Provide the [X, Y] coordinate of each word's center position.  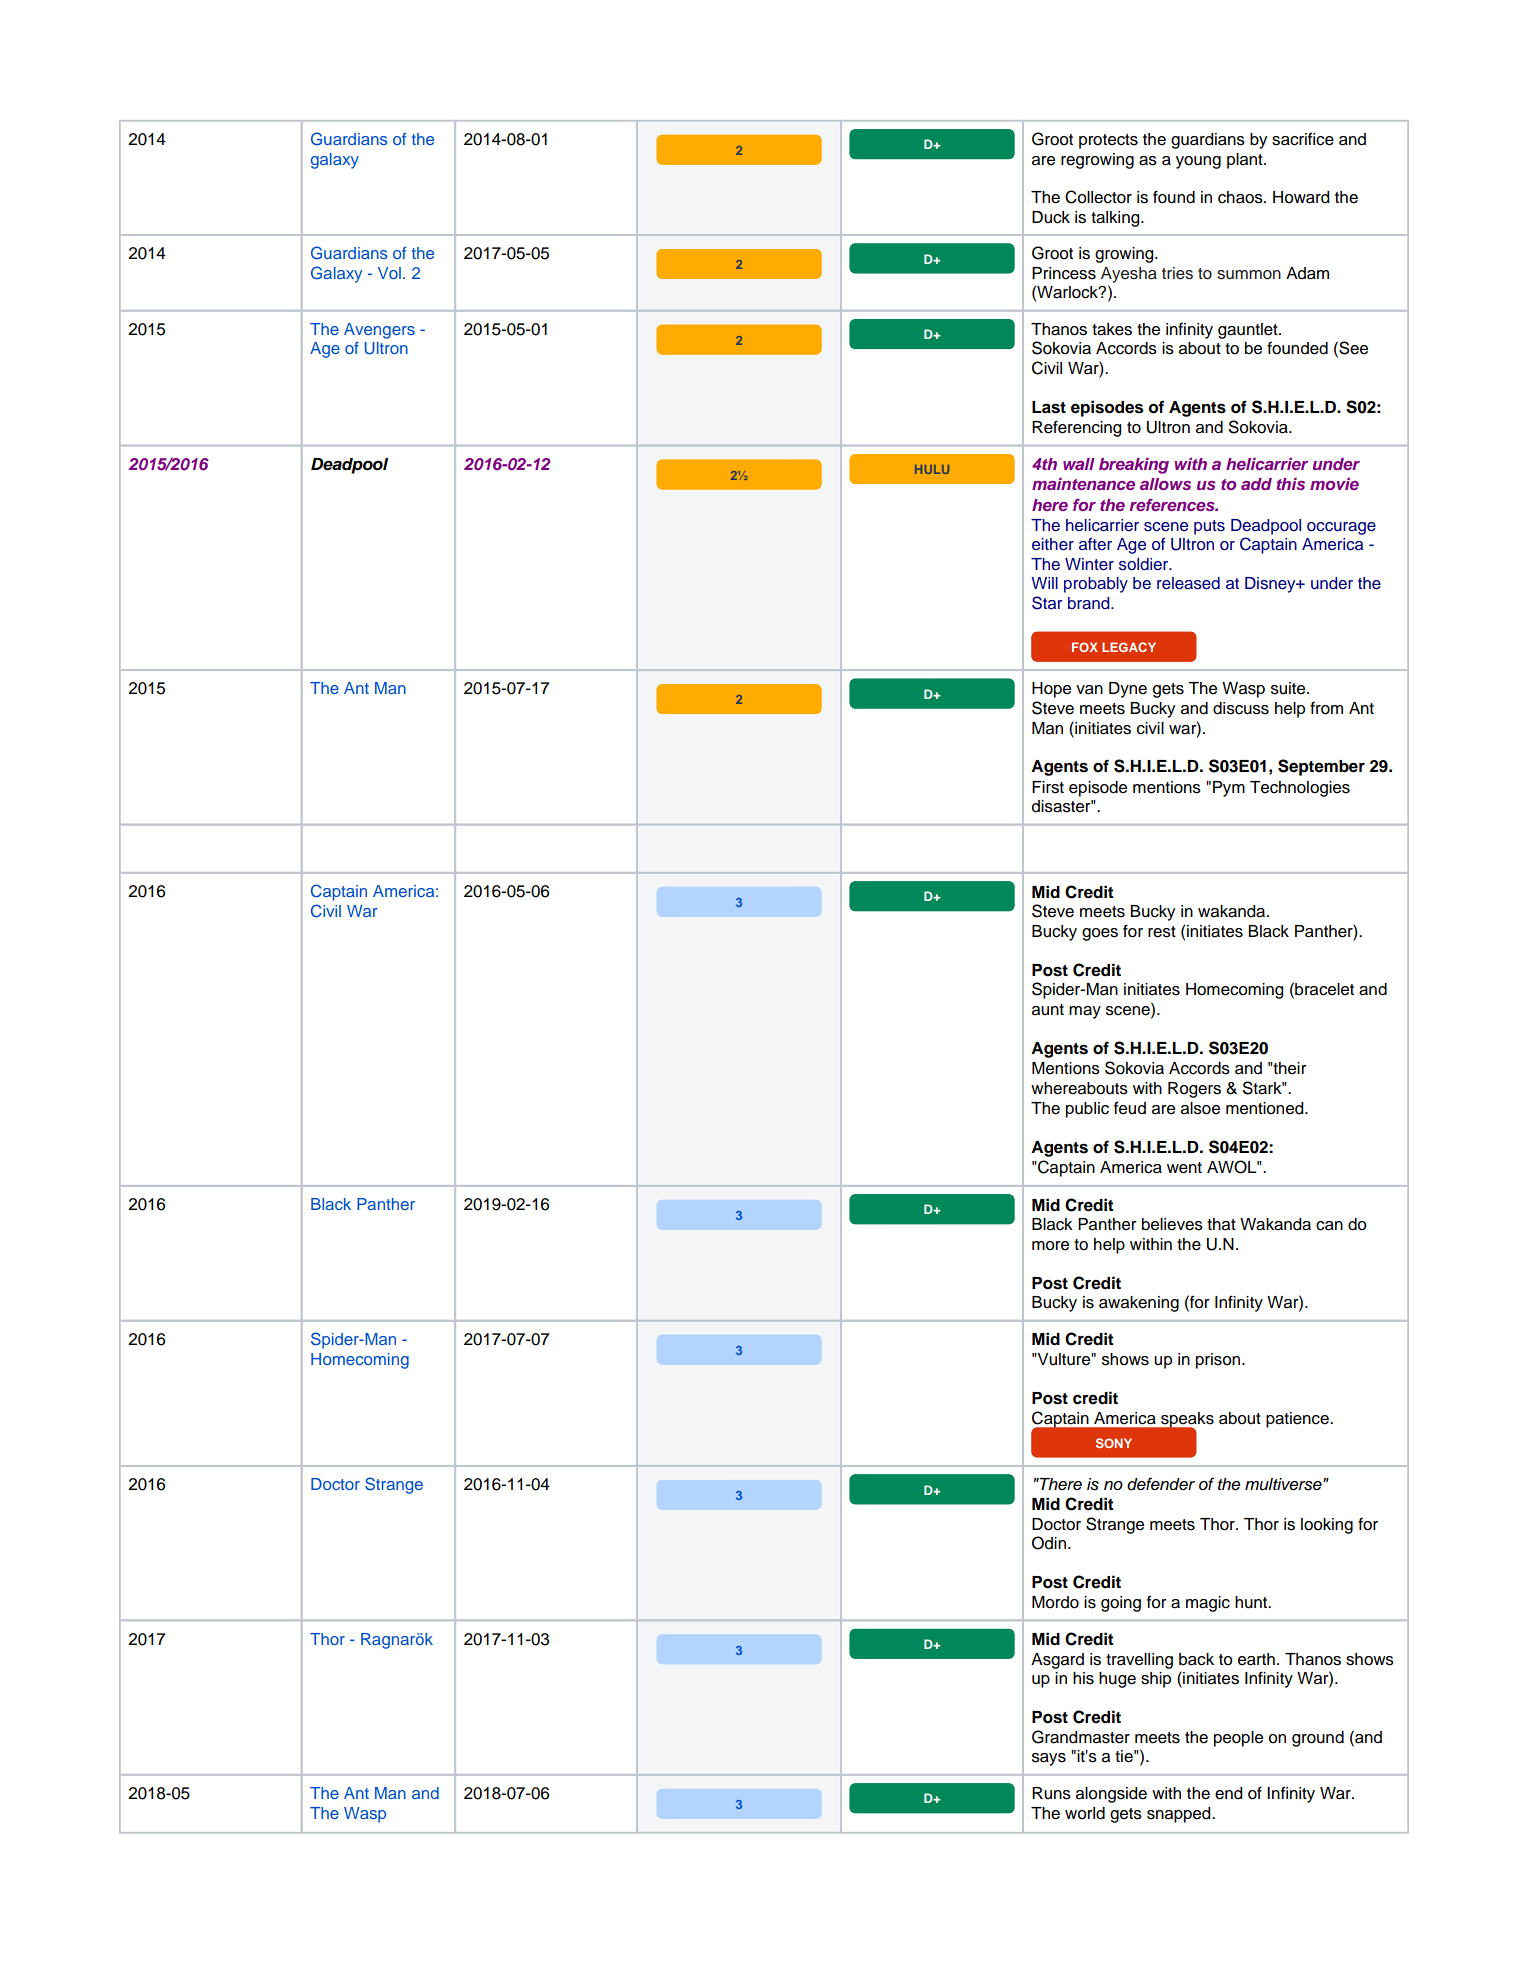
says [1049, 1759]
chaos [1241, 197]
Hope [1051, 690]
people [1238, 1739]
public [1087, 1110]
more [1050, 1246]
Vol [389, 273]
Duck [1051, 217]
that [1221, 1224]
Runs [1051, 1793]
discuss [1241, 708]
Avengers [379, 331]
